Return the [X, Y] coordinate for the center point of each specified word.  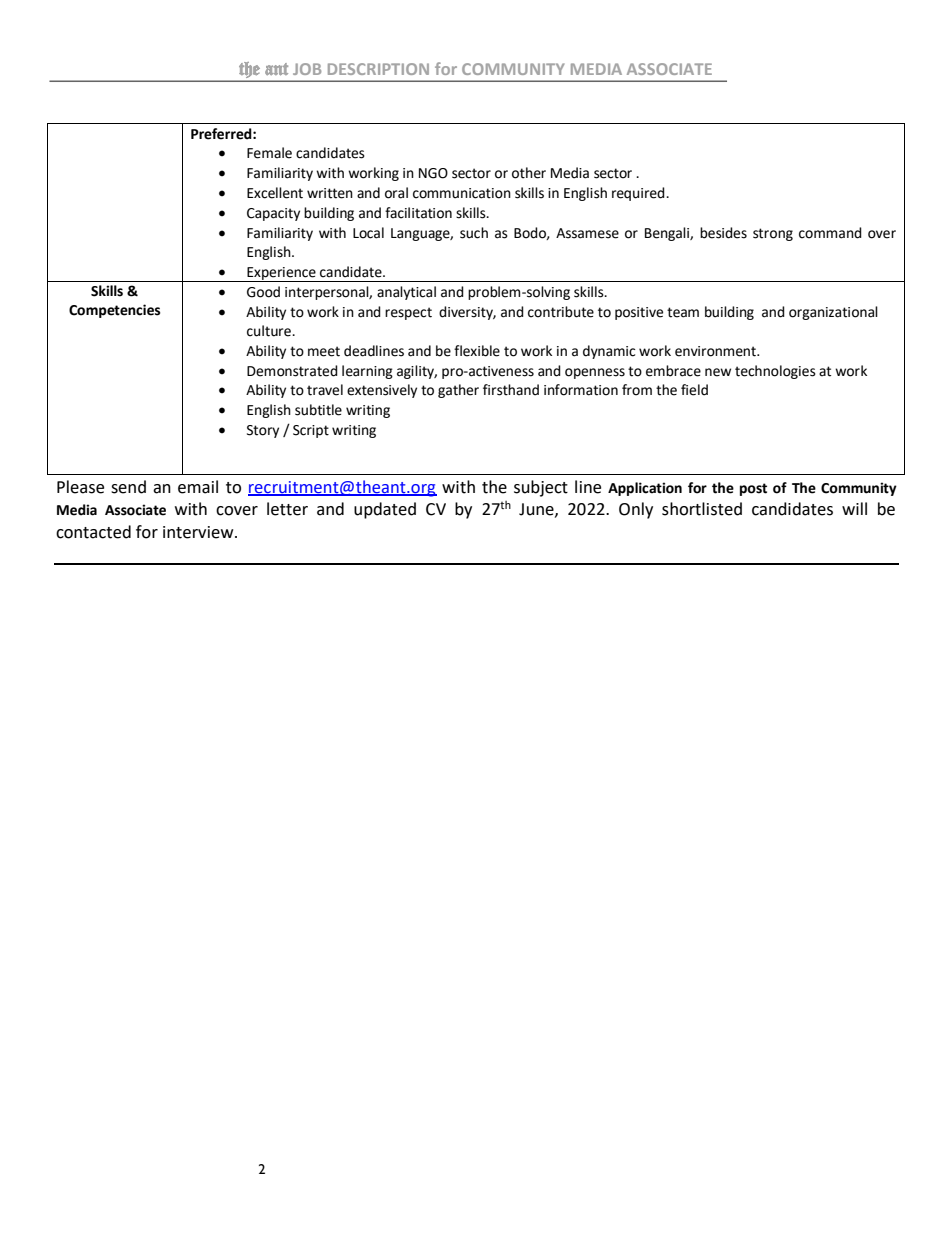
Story [263, 431]
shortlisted [702, 509]
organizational [833, 313]
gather [458, 391]
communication [462, 193]
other [529, 173]
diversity [467, 313]
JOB [307, 69]
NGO [433, 173]
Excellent [275, 193]
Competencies [114, 311]
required [639, 194]
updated [385, 510]
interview [199, 532]
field [694, 390]
